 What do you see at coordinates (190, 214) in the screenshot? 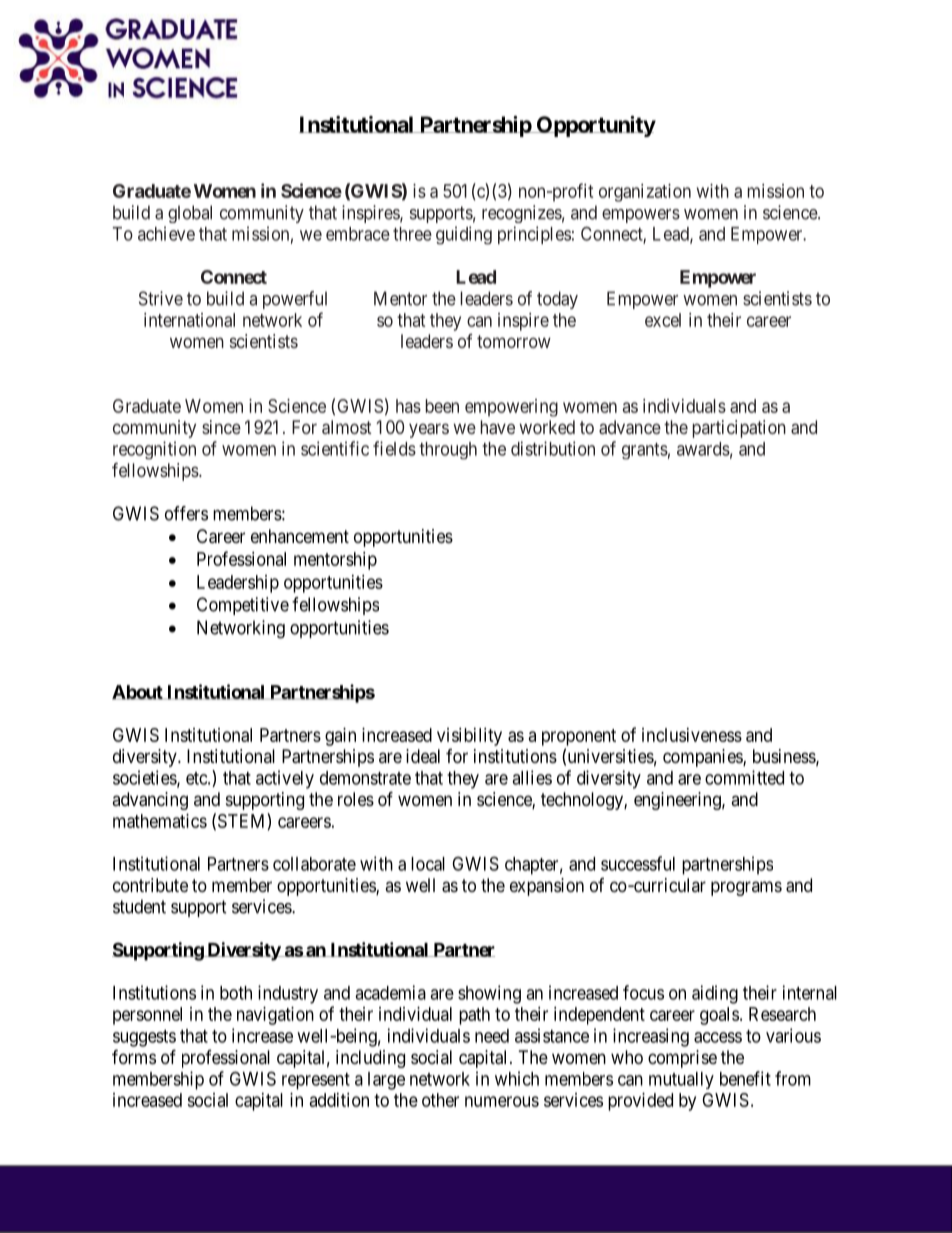
I see `global` at bounding box center [190, 214].
